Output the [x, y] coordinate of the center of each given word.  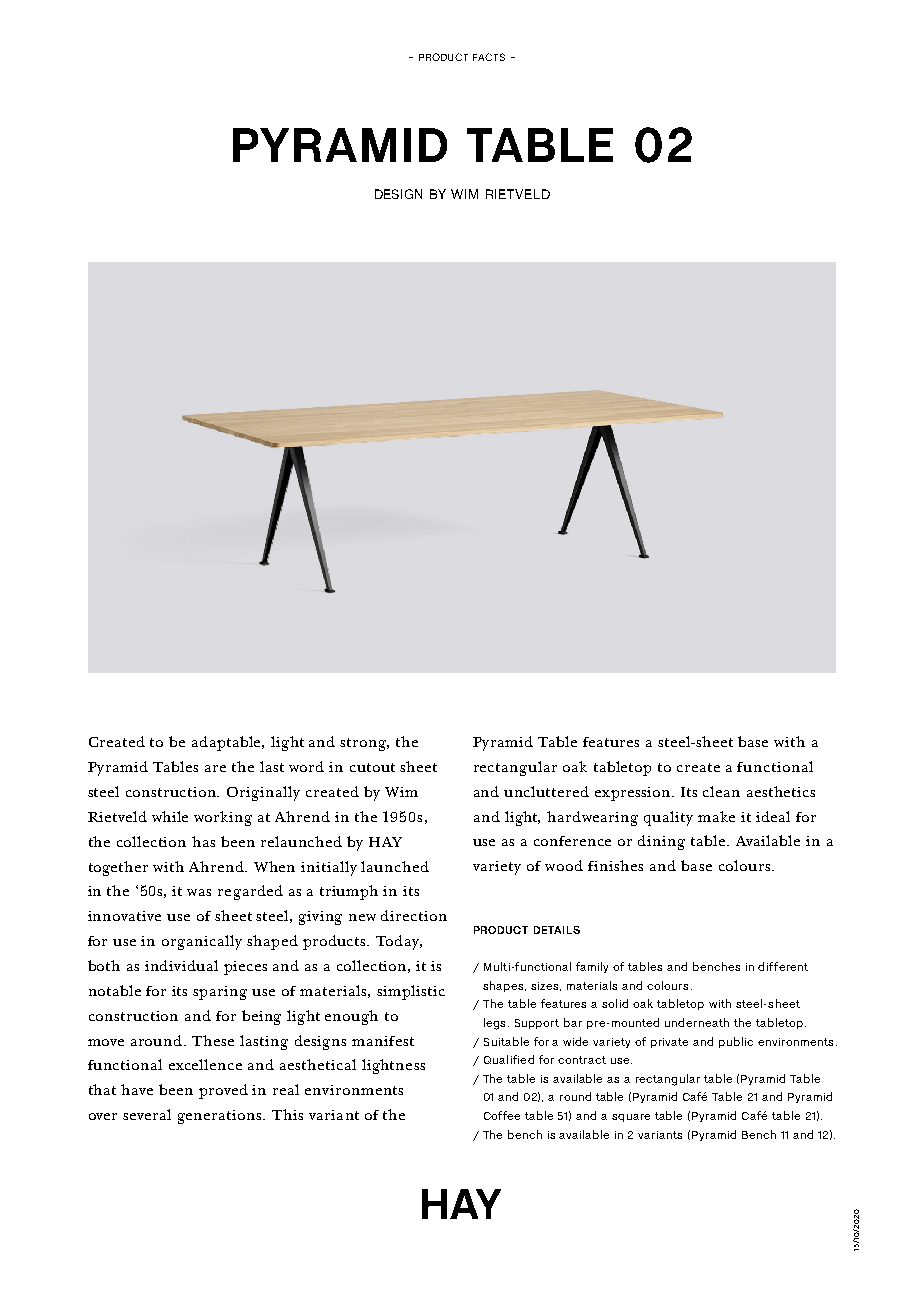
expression [634, 794]
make [716, 816]
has [203, 841]
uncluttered [546, 791]
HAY [385, 842]
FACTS [489, 57]
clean [721, 791]
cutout [372, 767]
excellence [205, 1064]
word [306, 766]
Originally [263, 793]
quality [668, 818]
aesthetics [781, 791]
